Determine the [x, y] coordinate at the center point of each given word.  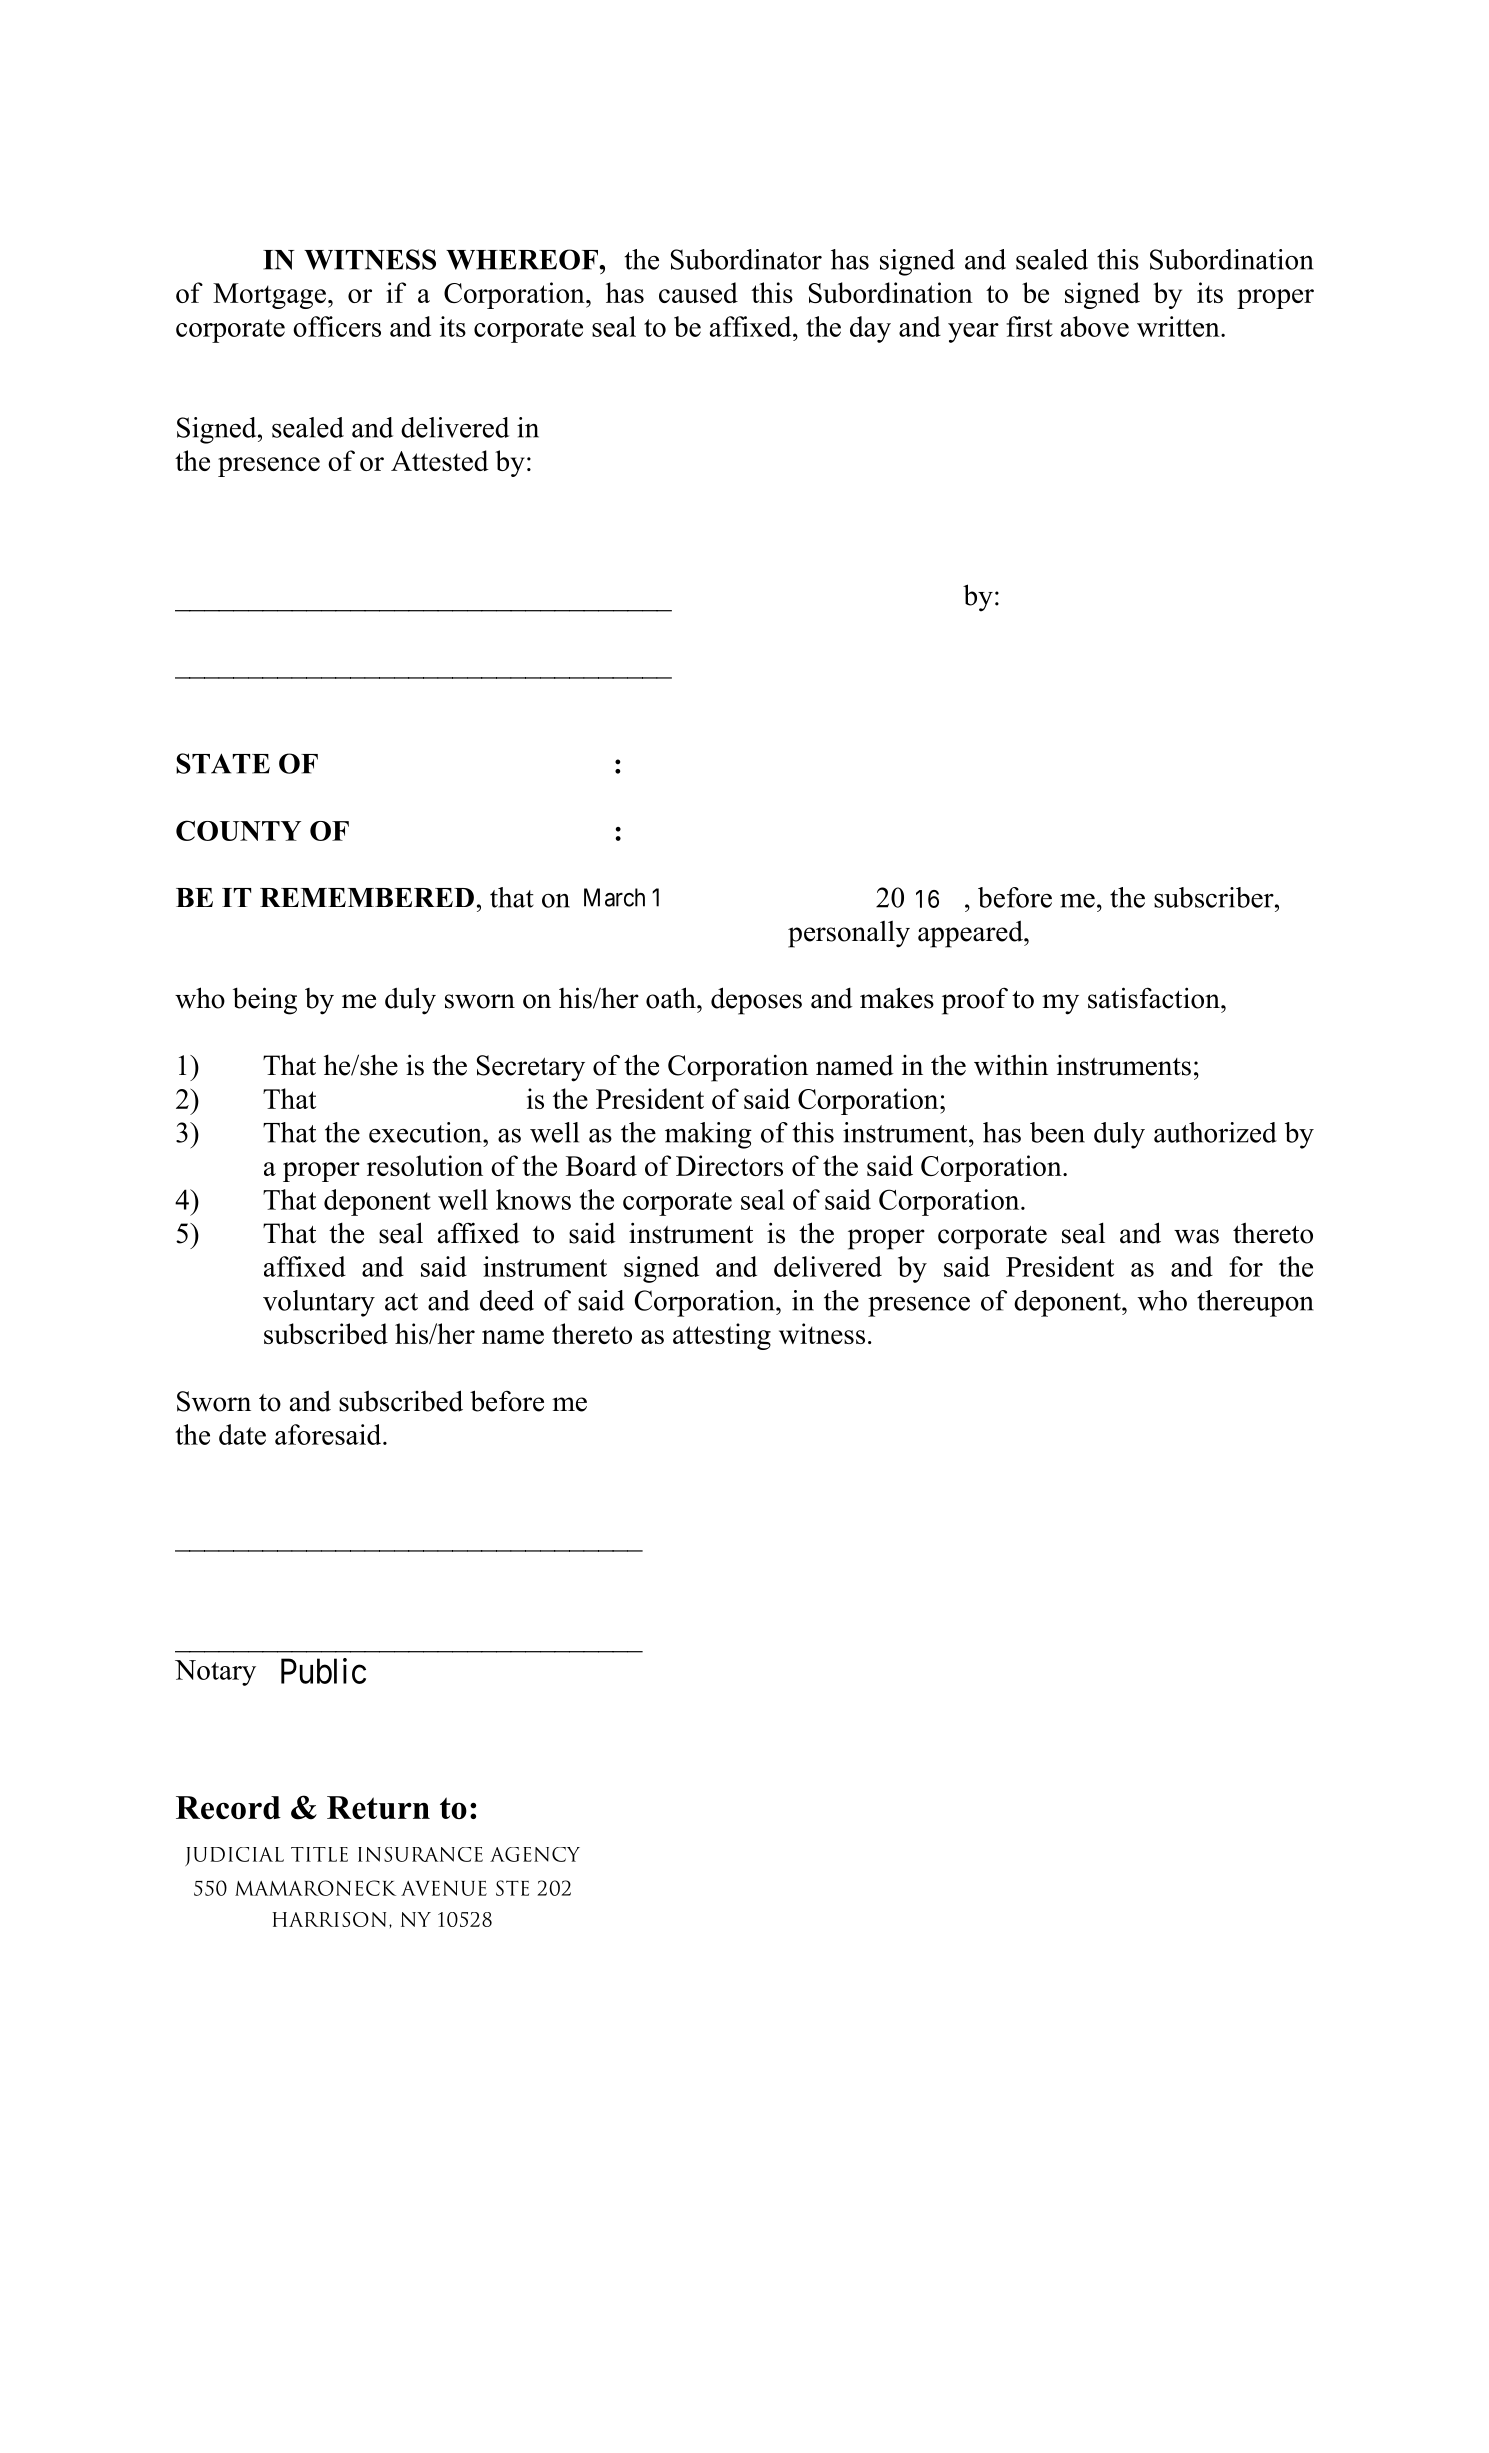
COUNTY [238, 830]
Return [378, 1808]
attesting [722, 1336]
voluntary [319, 1303]
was [1196, 1236]
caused [698, 292]
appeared [971, 934]
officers [337, 326]
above [1095, 326]
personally [849, 934]
